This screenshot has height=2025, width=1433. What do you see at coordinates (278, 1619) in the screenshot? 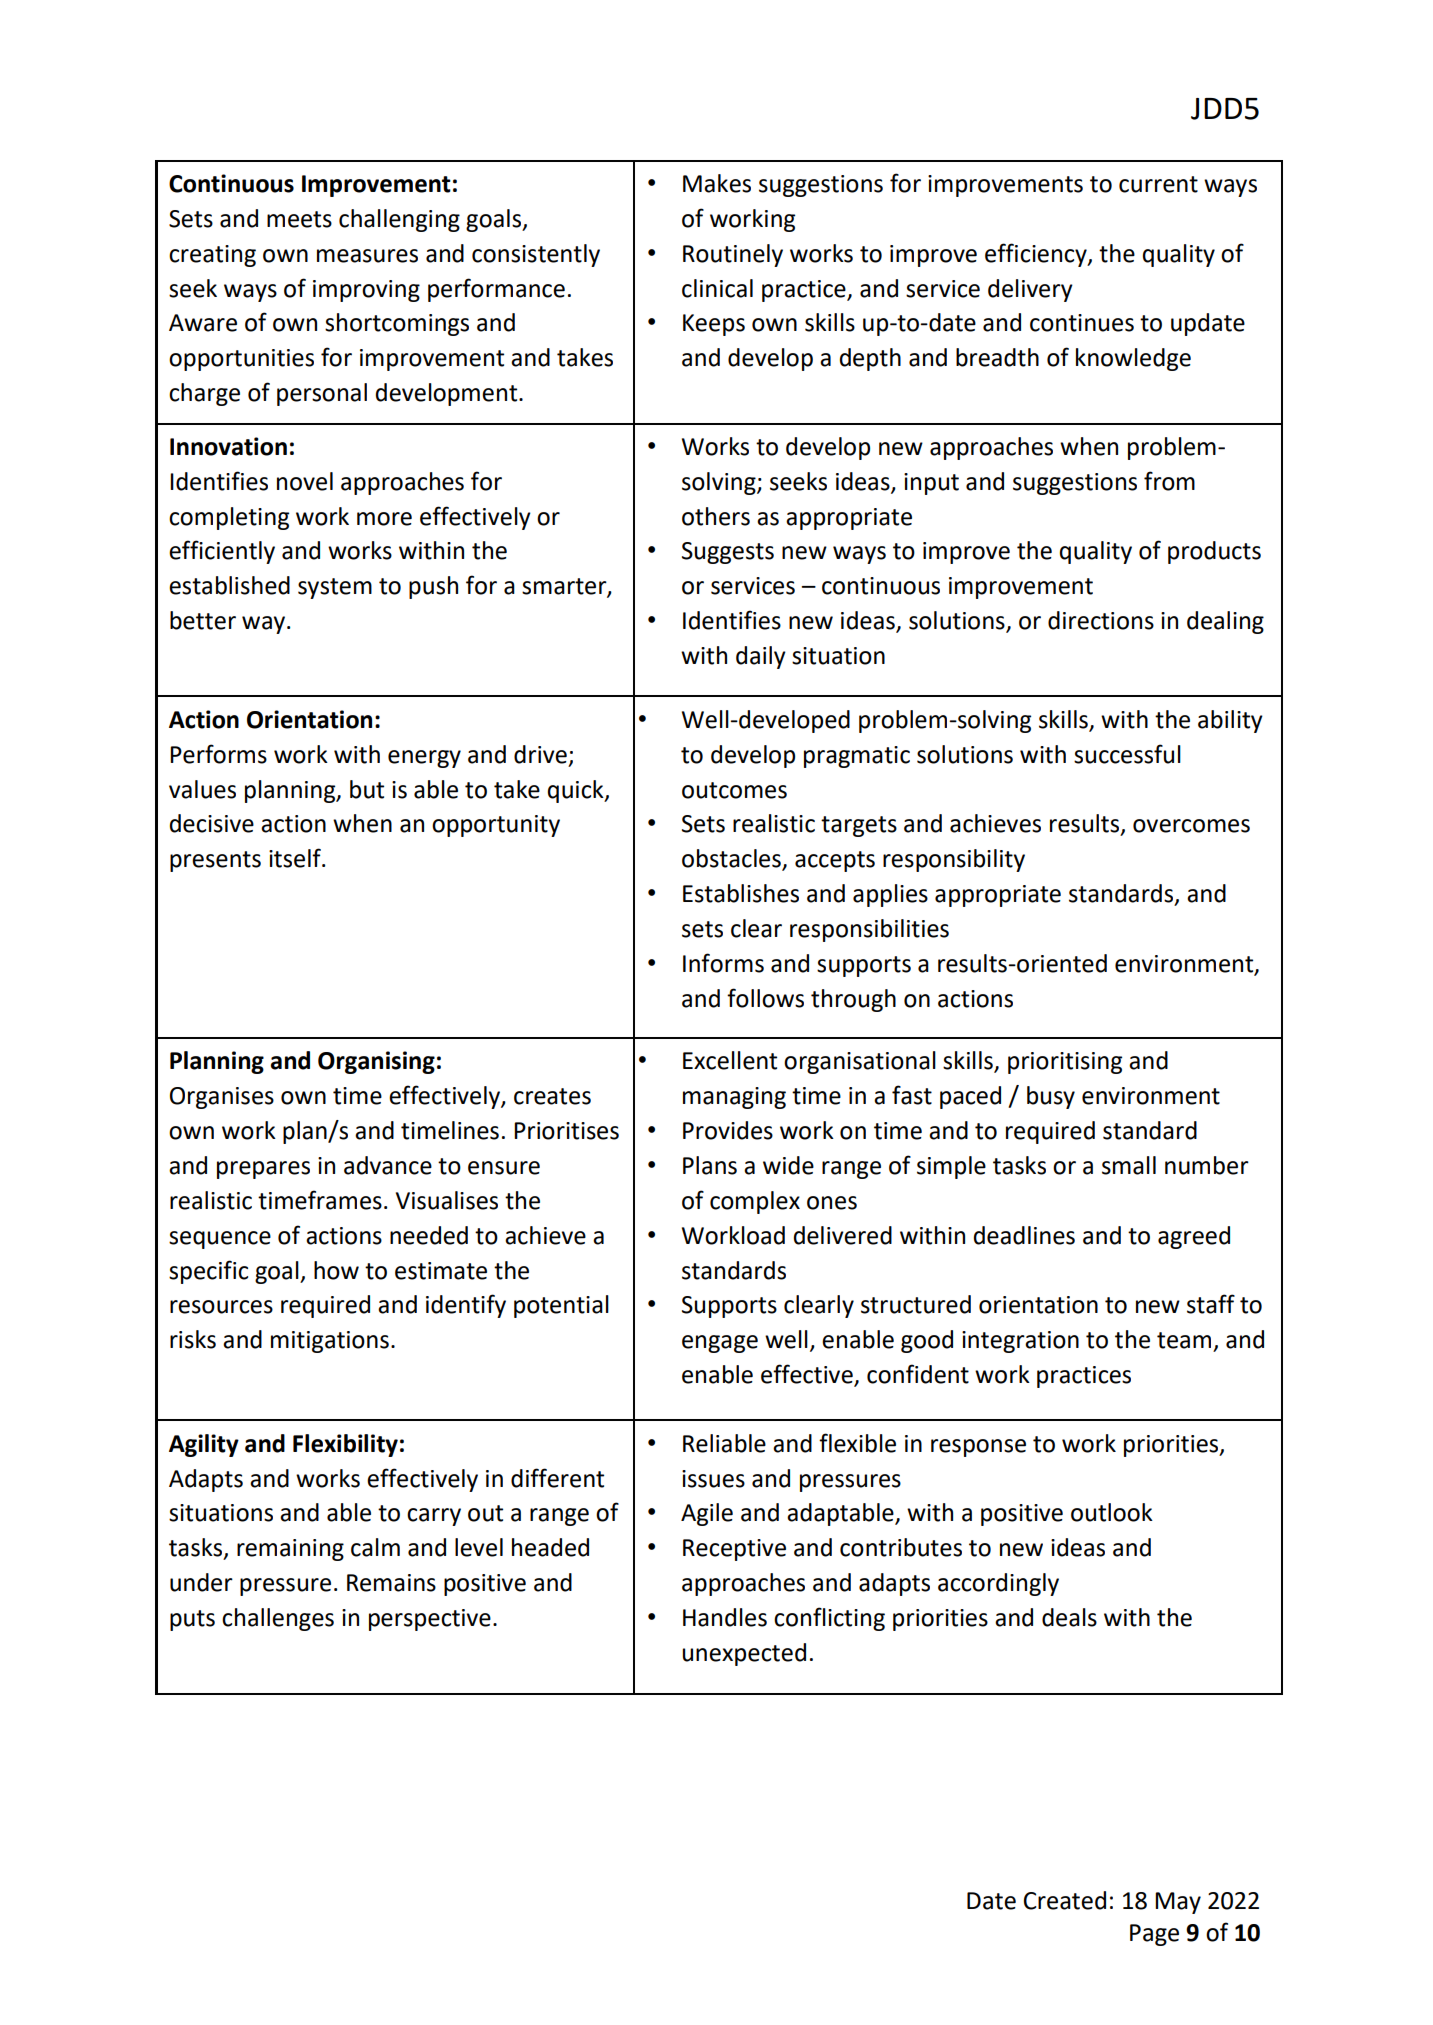
I see `challenges` at bounding box center [278, 1619].
